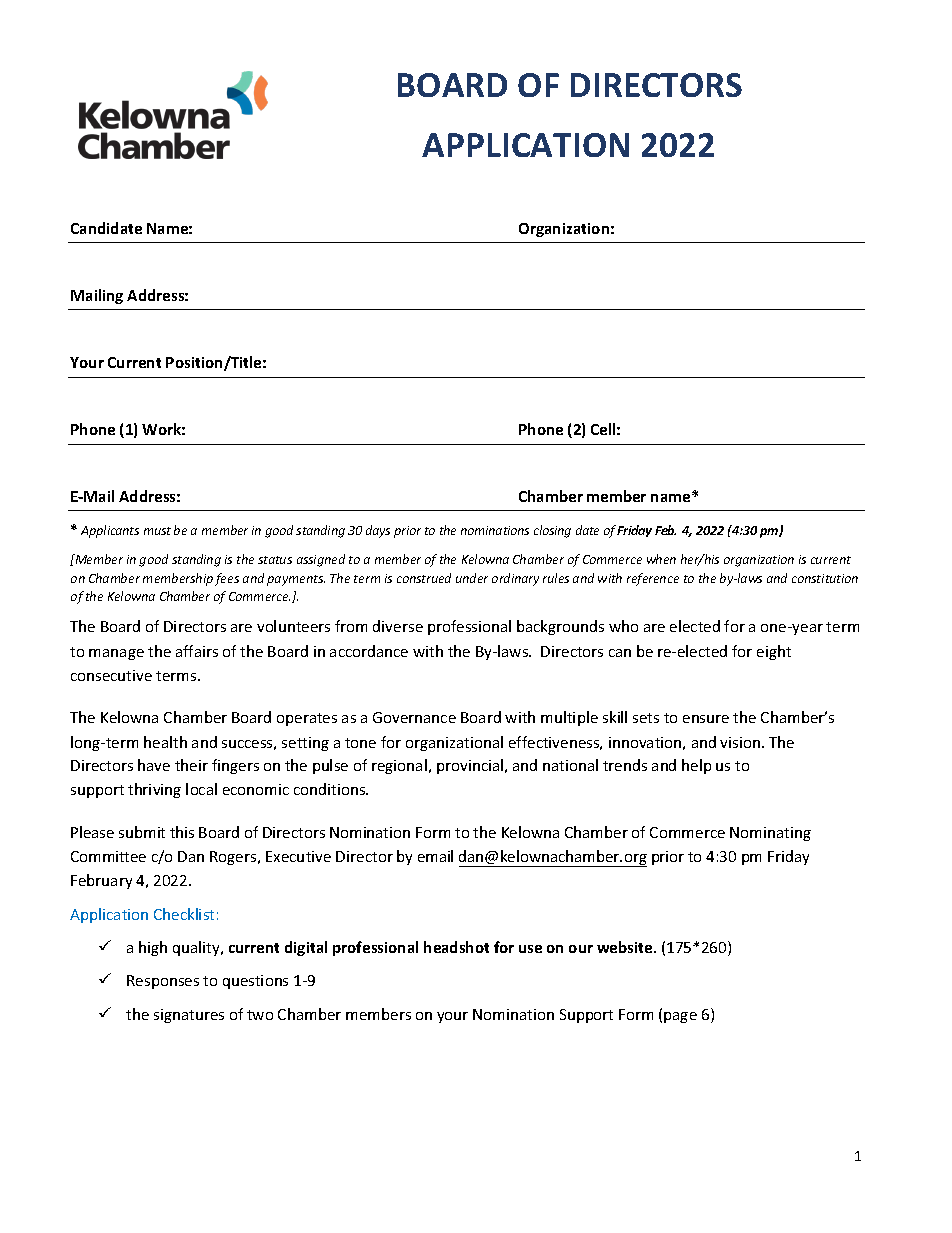 The image size is (952, 1233). Describe the element at coordinates (191, 765) in the image. I see `their` at that location.
